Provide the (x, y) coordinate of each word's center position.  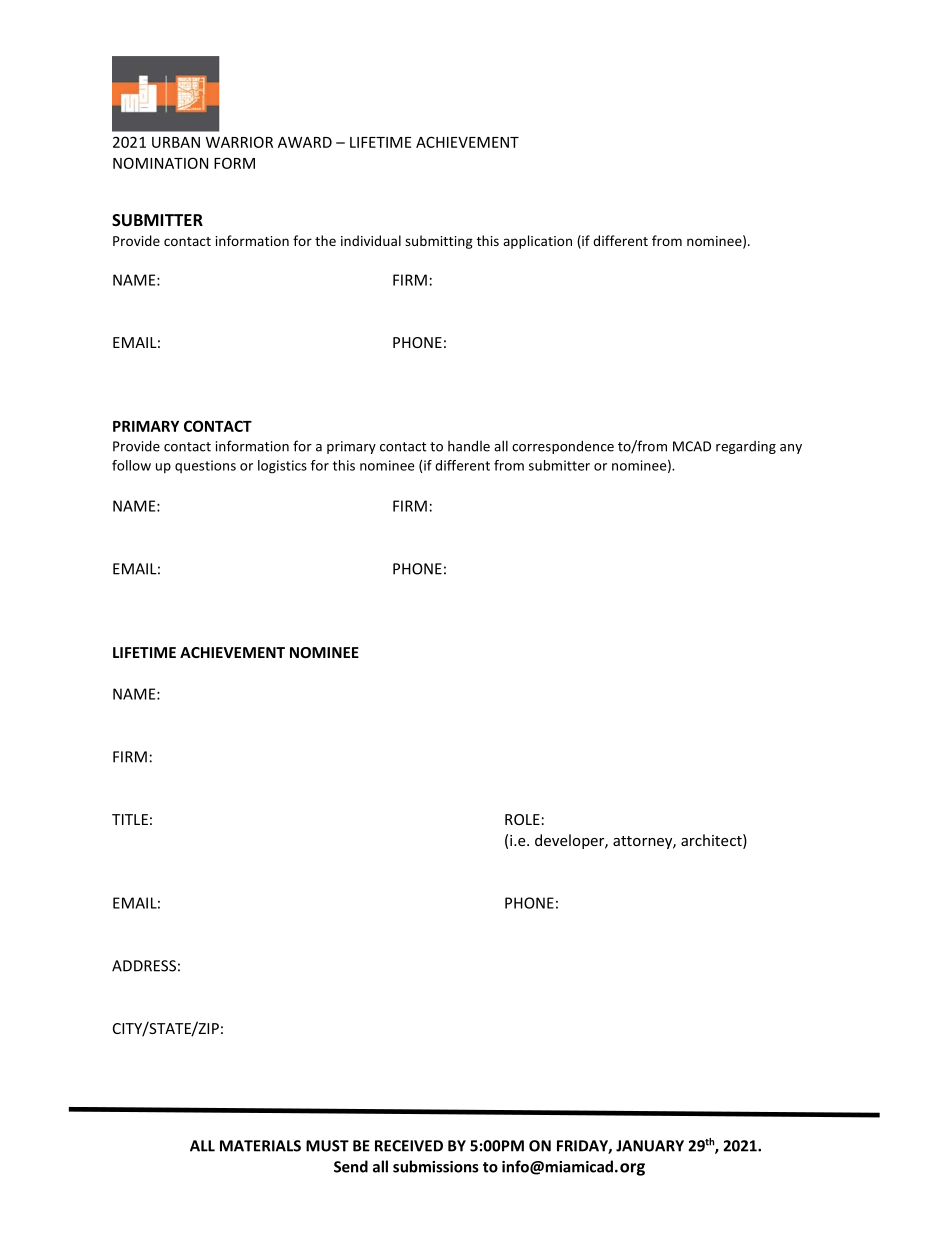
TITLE (130, 819)
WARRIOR (239, 142)
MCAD (692, 446)
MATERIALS (260, 1146)
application (537, 242)
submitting (439, 242)
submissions (436, 1166)
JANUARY (650, 1146)
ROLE (522, 819)
